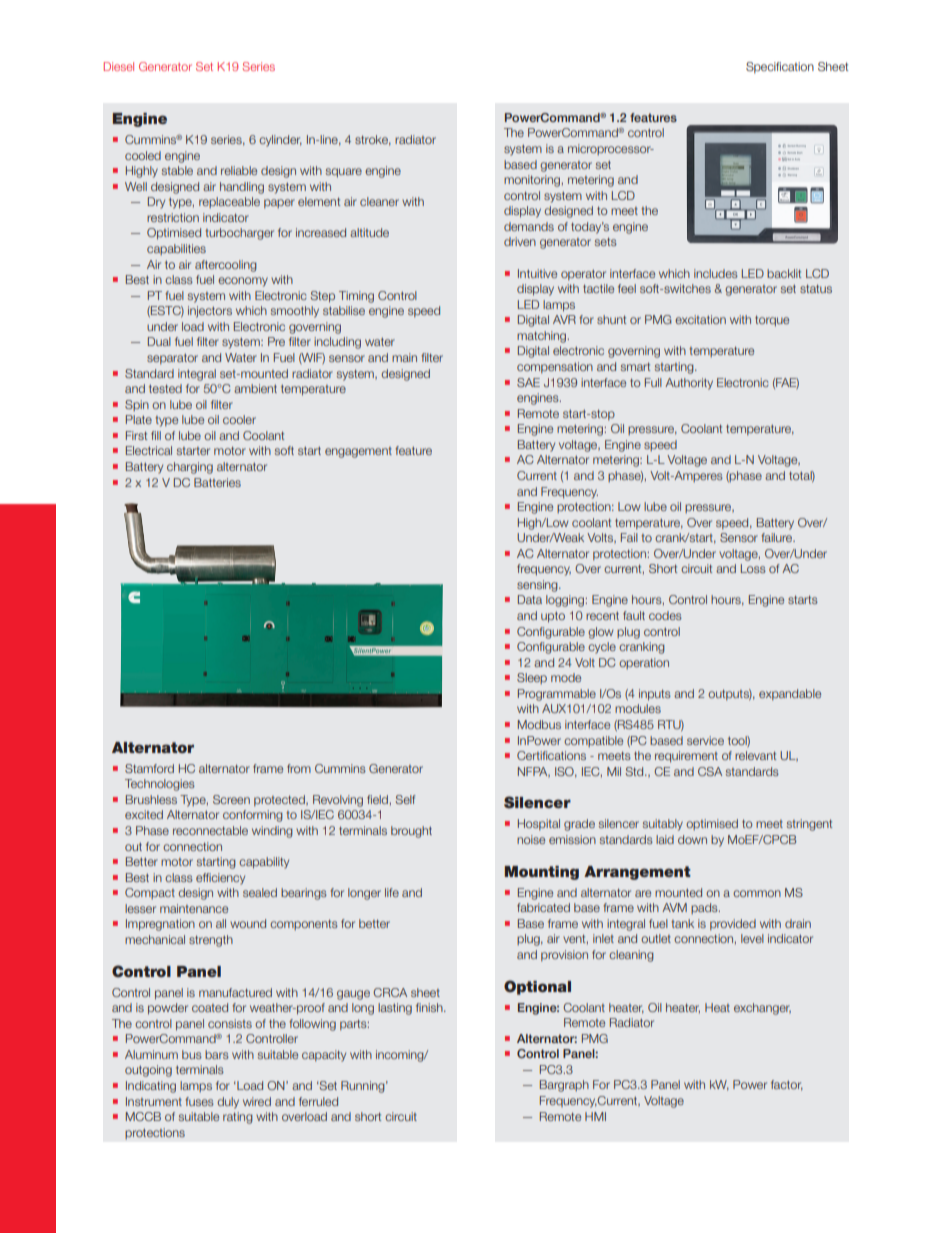 The height and width of the screenshot is (1233, 952). Describe the element at coordinates (532, 181) in the screenshot. I see `monitoring` at that location.
